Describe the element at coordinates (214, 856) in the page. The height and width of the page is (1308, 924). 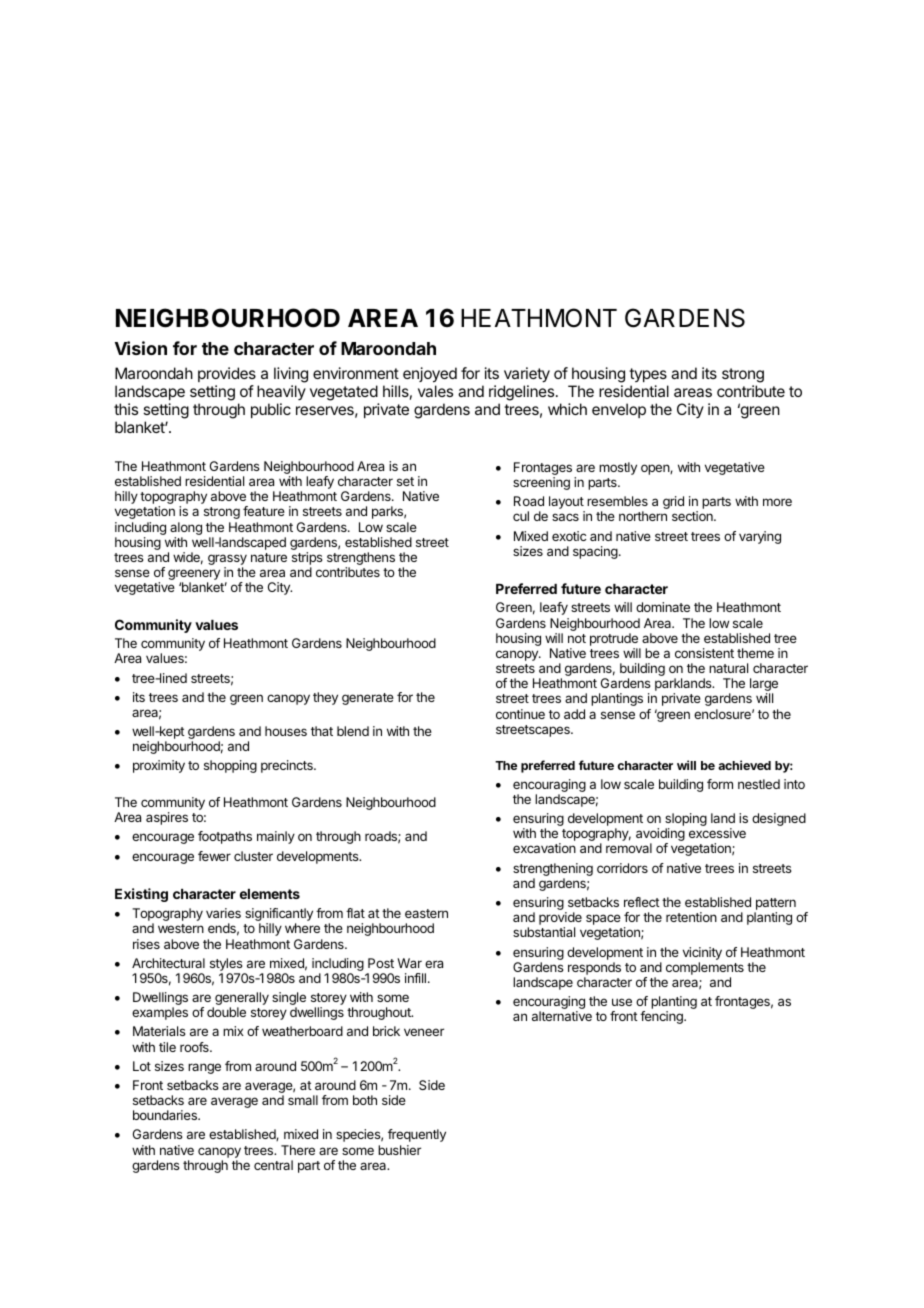
I see `fewer` at that location.
